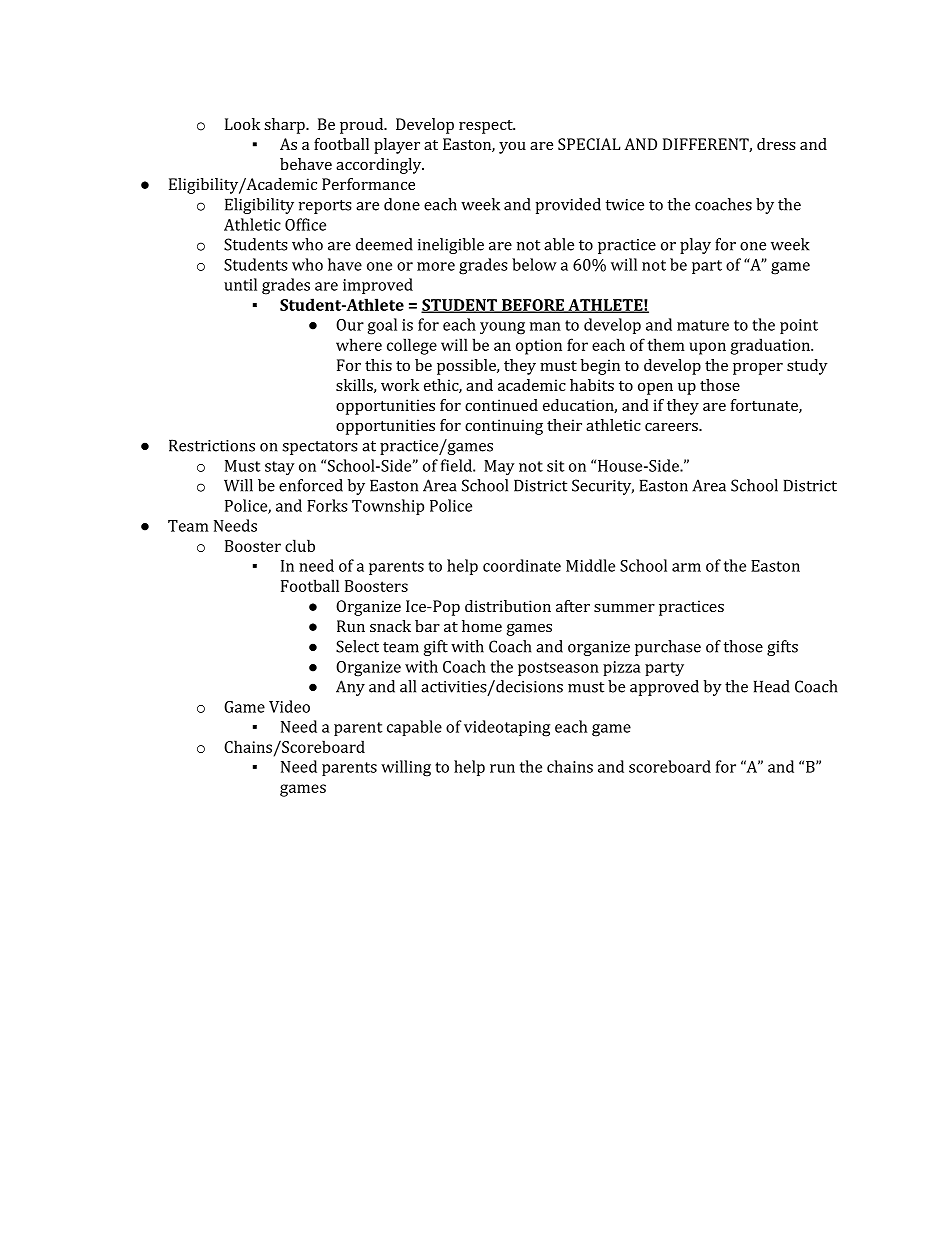 The height and width of the screenshot is (1233, 952). What do you see at coordinates (522, 565) in the screenshot?
I see `coordinate` at bounding box center [522, 565].
